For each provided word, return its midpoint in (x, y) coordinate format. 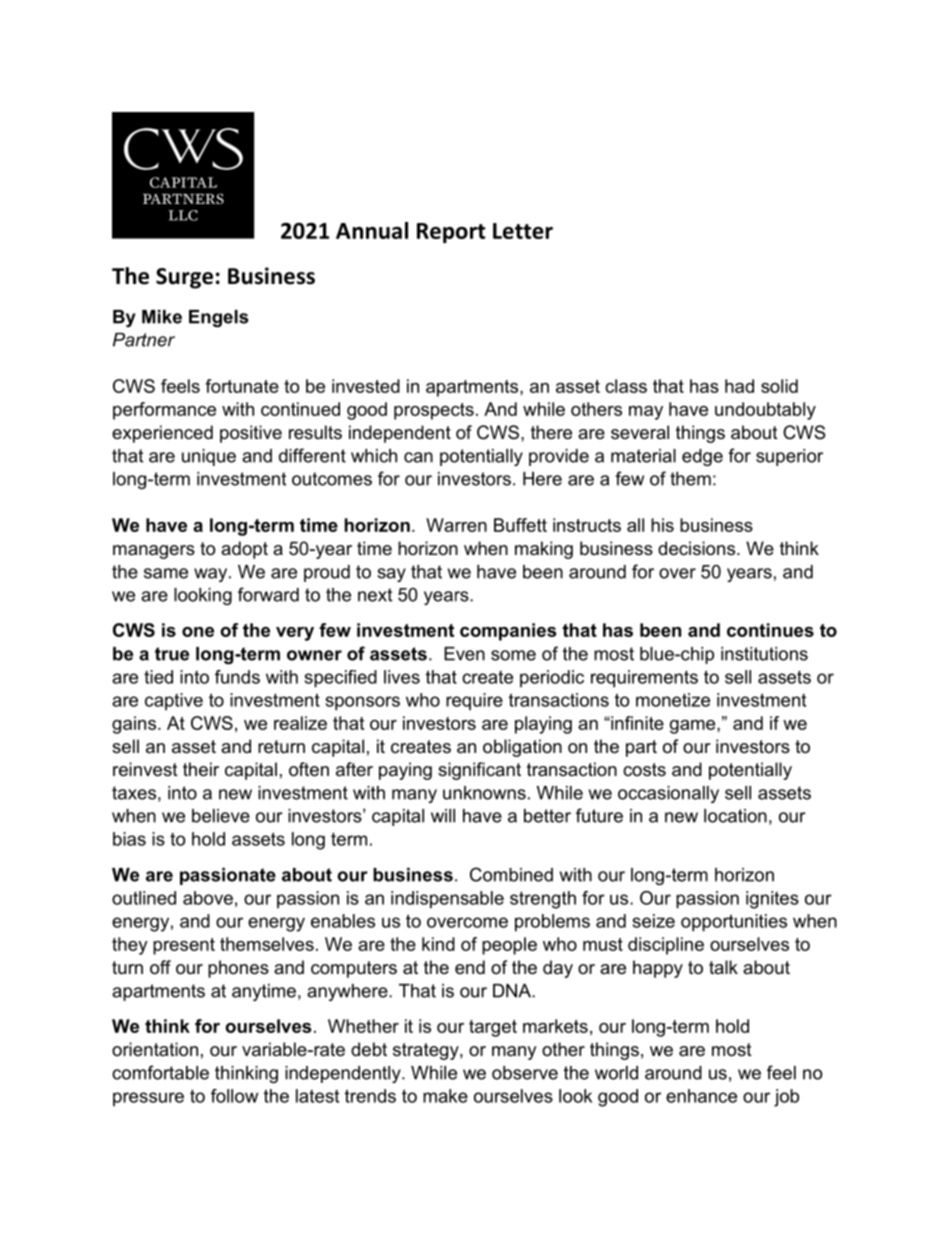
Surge (184, 278)
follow (234, 1096)
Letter (523, 231)
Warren (456, 525)
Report (451, 233)
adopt (244, 550)
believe (221, 816)
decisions (698, 548)
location (735, 816)
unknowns (484, 793)
